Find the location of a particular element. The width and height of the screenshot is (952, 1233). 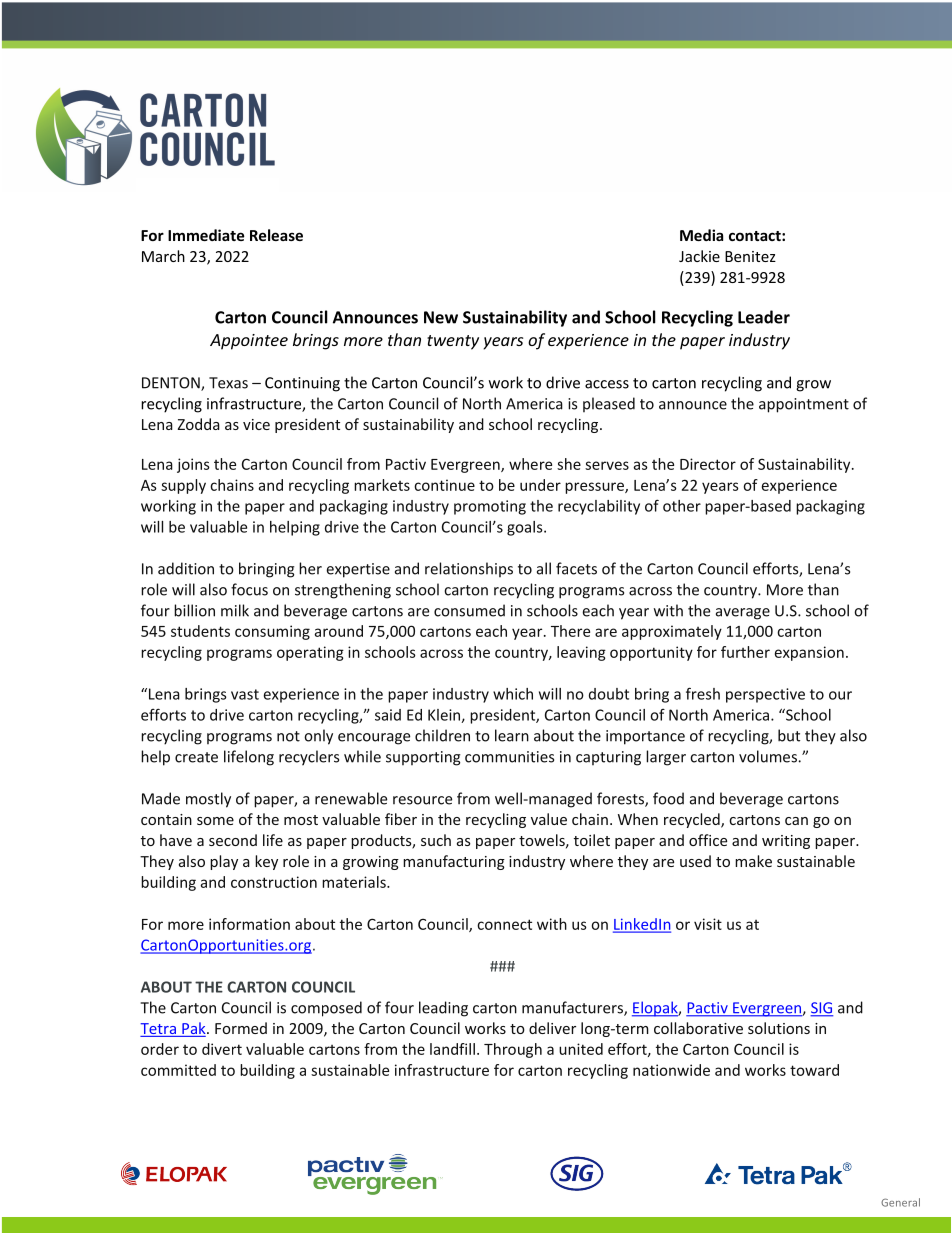

Benitez is located at coordinates (750, 256).
